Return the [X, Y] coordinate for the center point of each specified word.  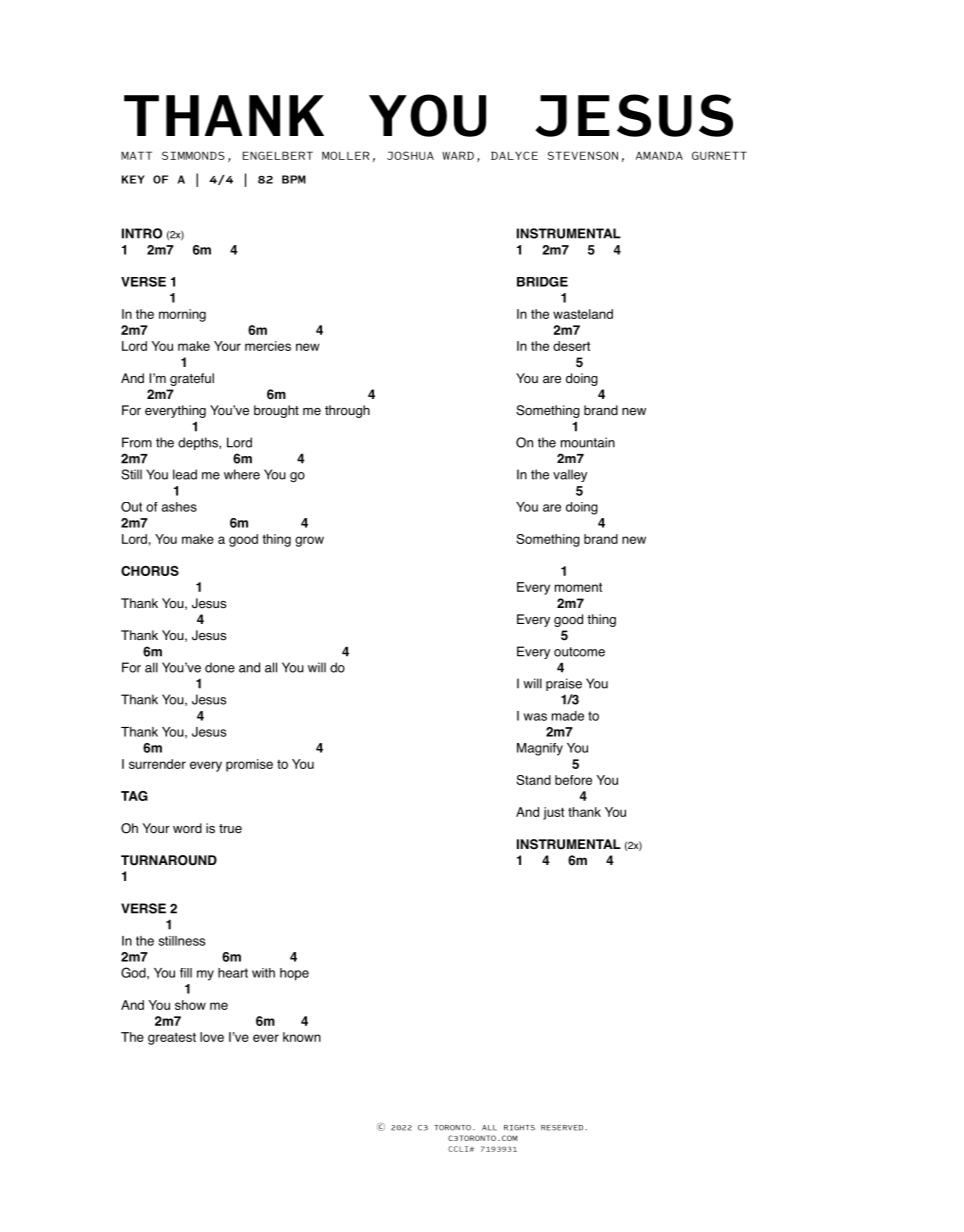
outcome [579, 652]
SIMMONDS [193, 155]
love [212, 1037]
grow [309, 541]
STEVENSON [583, 155]
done [220, 667]
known [302, 1037]
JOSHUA [410, 155]
